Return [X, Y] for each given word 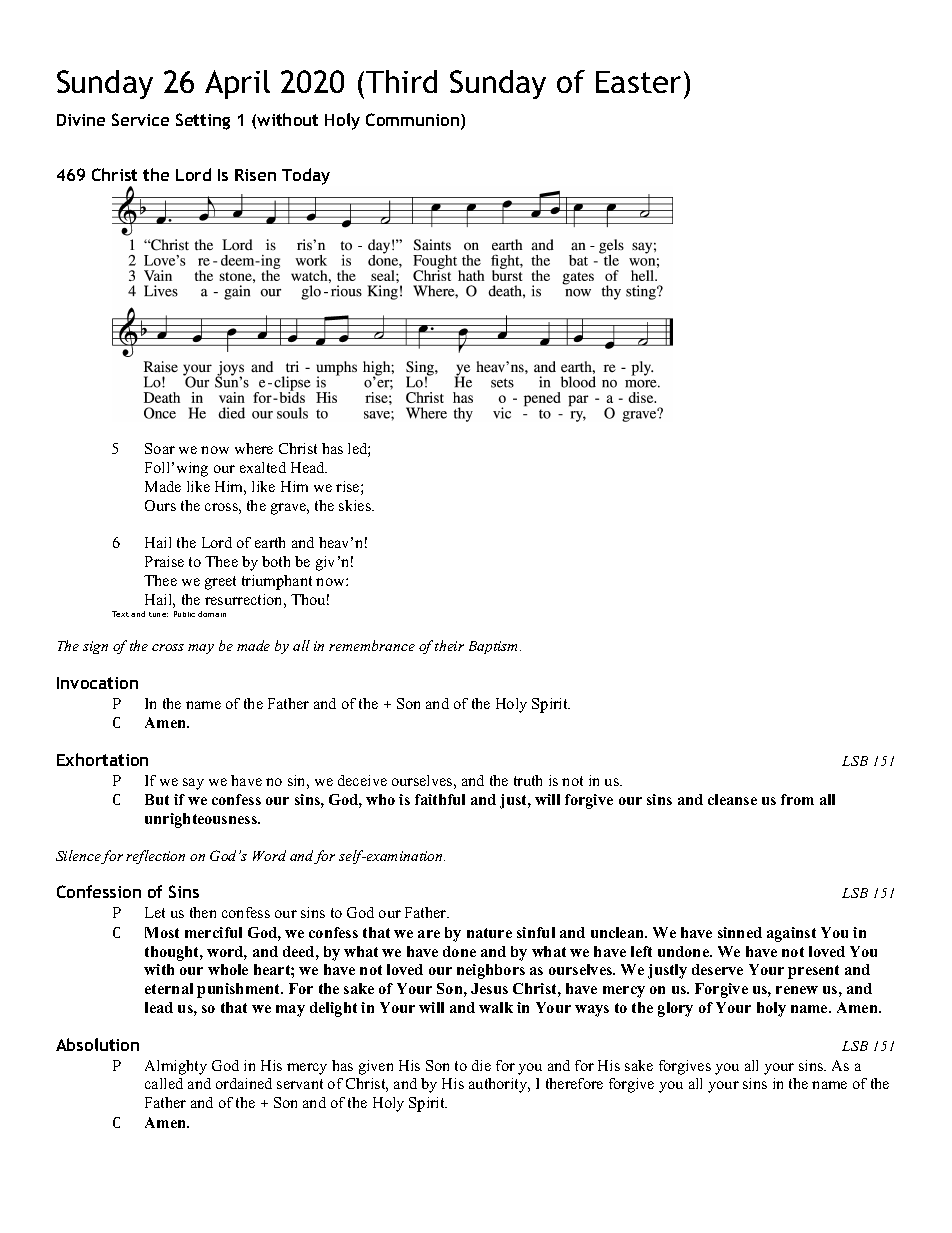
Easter [638, 82]
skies [356, 505]
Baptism [495, 647]
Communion [414, 121]
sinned [740, 932]
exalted [263, 467]
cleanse [732, 799]
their [449, 645]
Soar [160, 448]
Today [306, 176]
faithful [440, 799]
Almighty [176, 1067]
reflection [155, 857]
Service [140, 119]
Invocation [97, 683]
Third [401, 81]
